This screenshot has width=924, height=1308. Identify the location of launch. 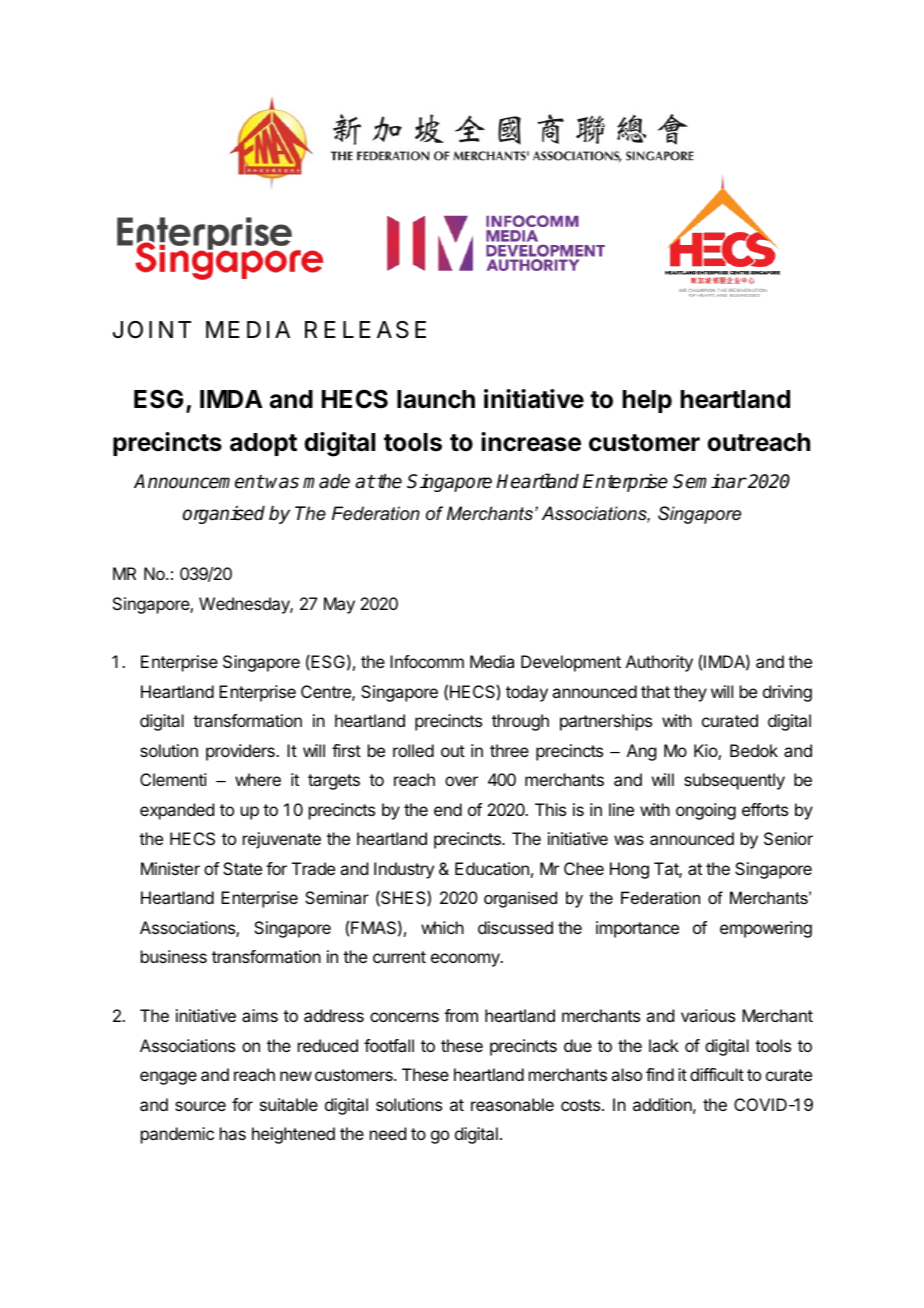
(436, 399).
